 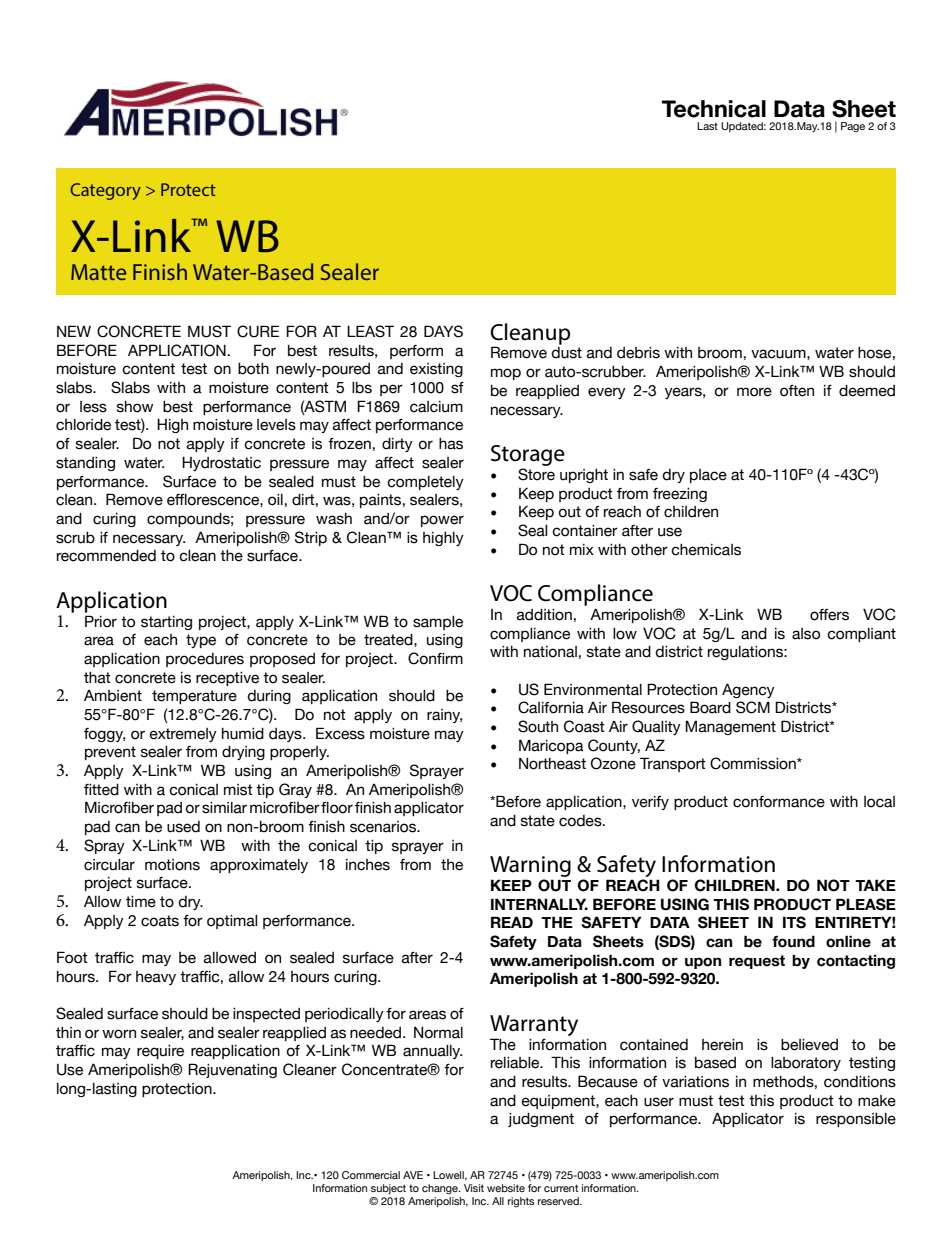 I want to click on responsible, so click(x=856, y=1120).
